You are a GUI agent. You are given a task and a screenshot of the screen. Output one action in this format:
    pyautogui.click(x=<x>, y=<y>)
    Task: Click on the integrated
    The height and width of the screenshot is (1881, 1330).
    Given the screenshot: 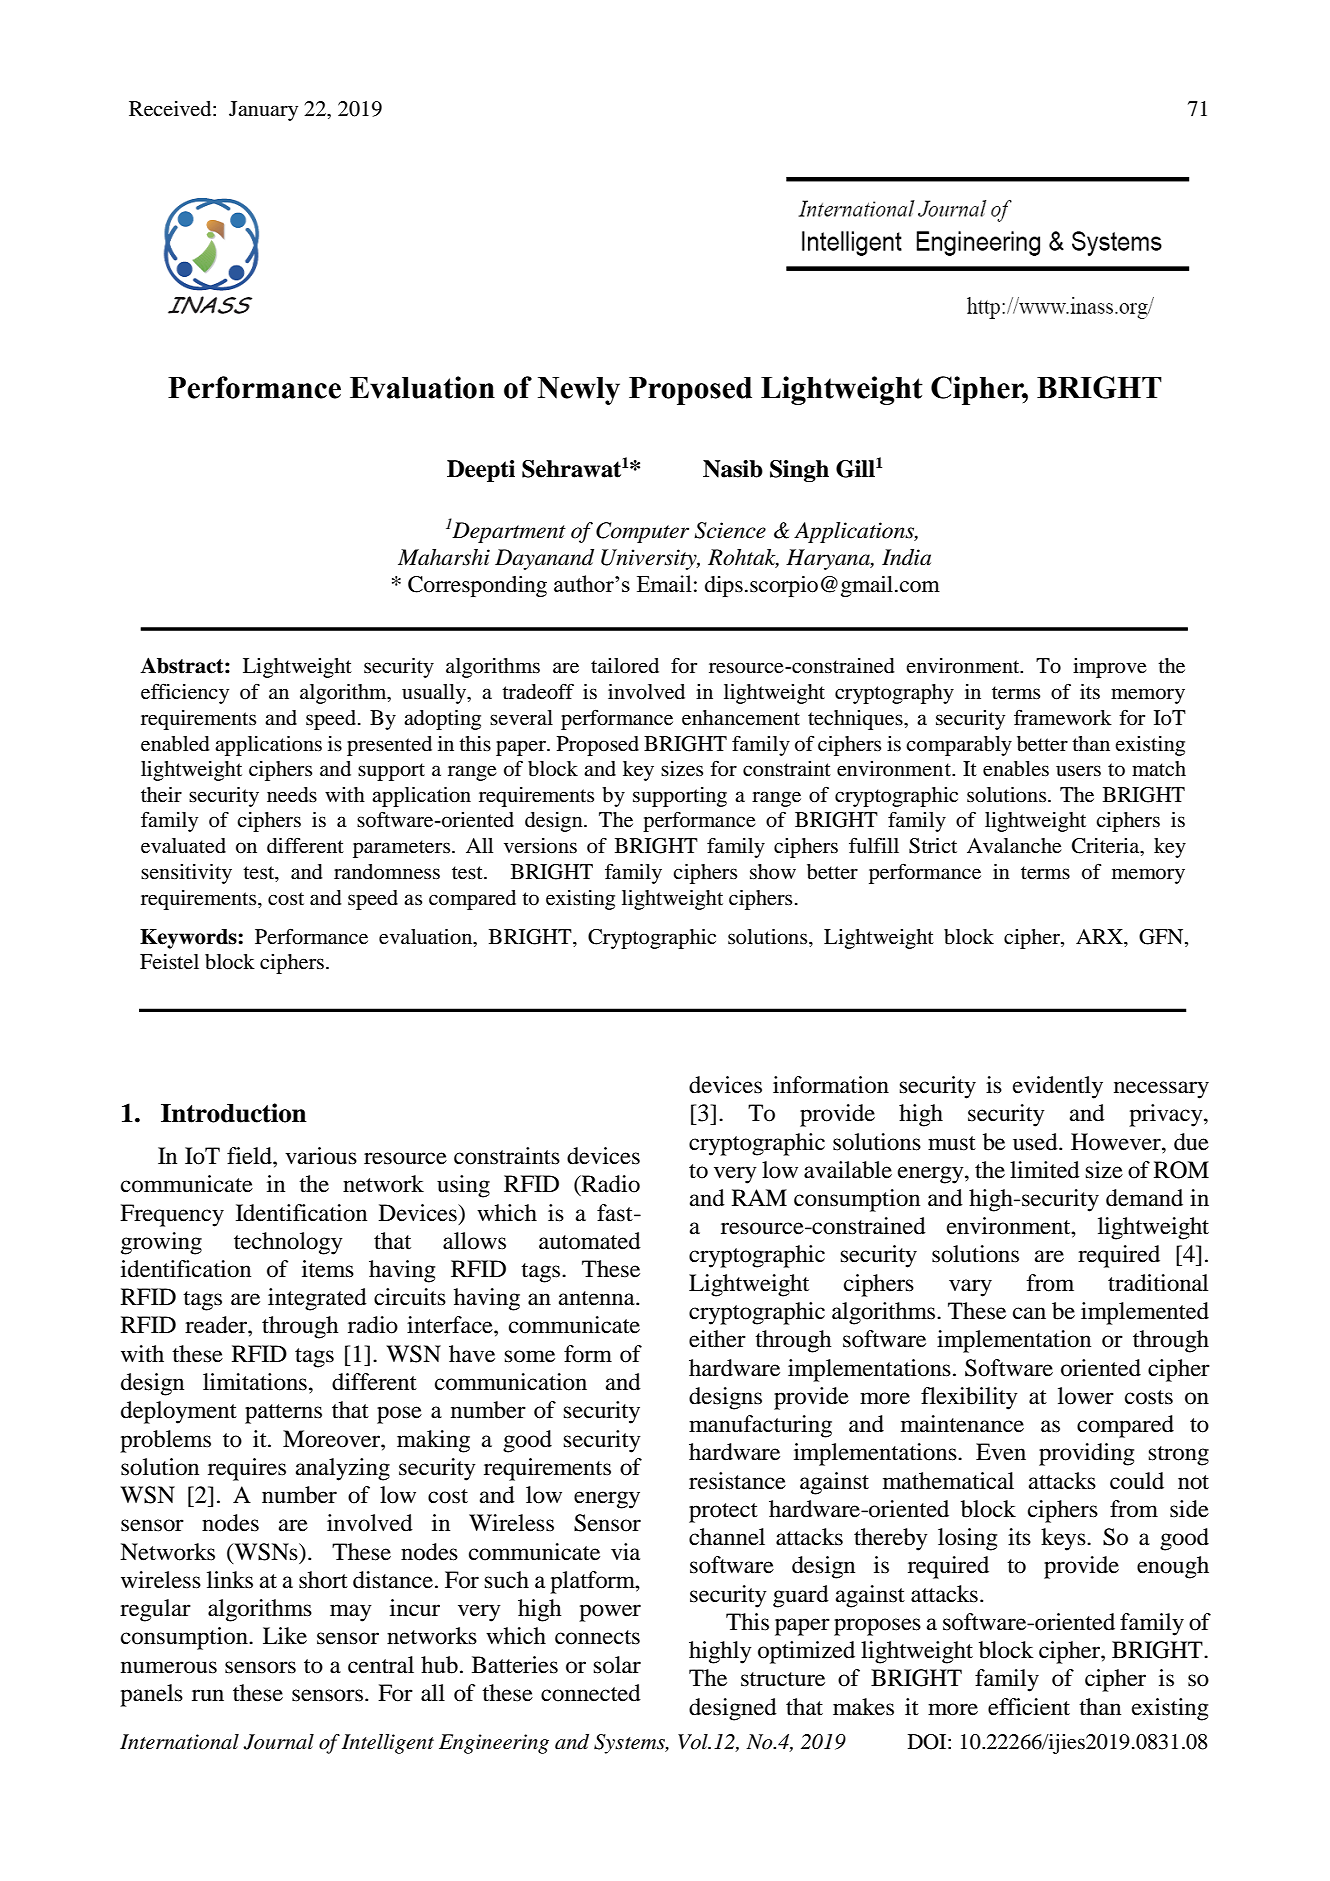 What is the action you would take?
    pyautogui.click(x=317, y=1299)
